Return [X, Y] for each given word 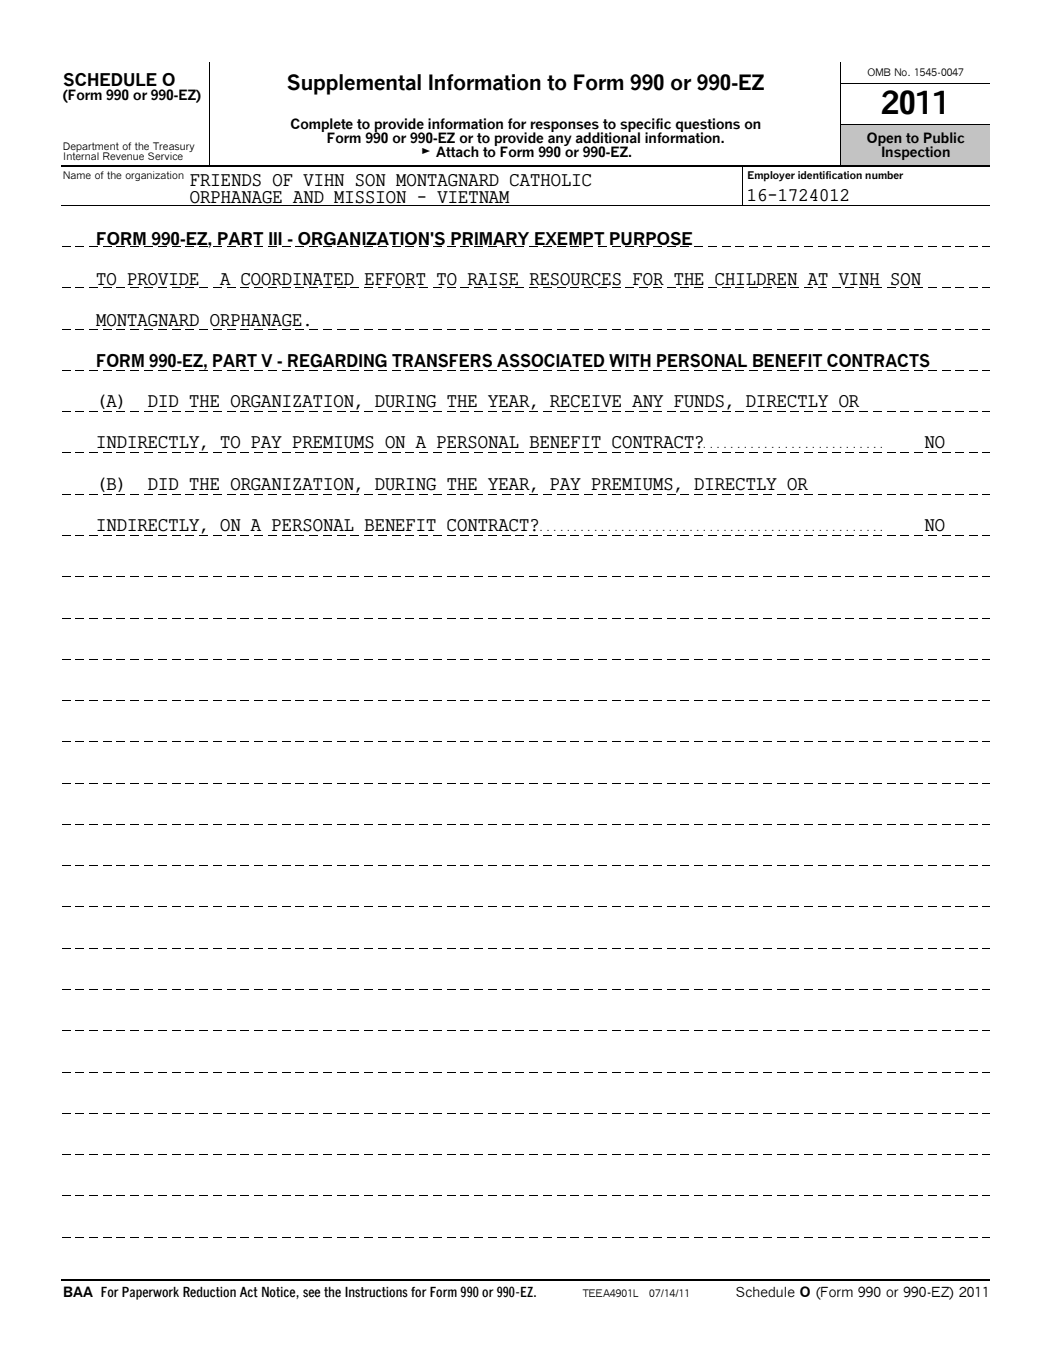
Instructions [376, 1292]
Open [884, 140]
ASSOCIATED [551, 361]
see [312, 1293]
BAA [78, 1291]
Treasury [172, 148]
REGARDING [337, 361]
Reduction [209, 1292]
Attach [457, 152]
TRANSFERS [442, 361]
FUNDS [699, 401]
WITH [630, 360]
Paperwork [150, 1293]
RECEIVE [585, 401]
